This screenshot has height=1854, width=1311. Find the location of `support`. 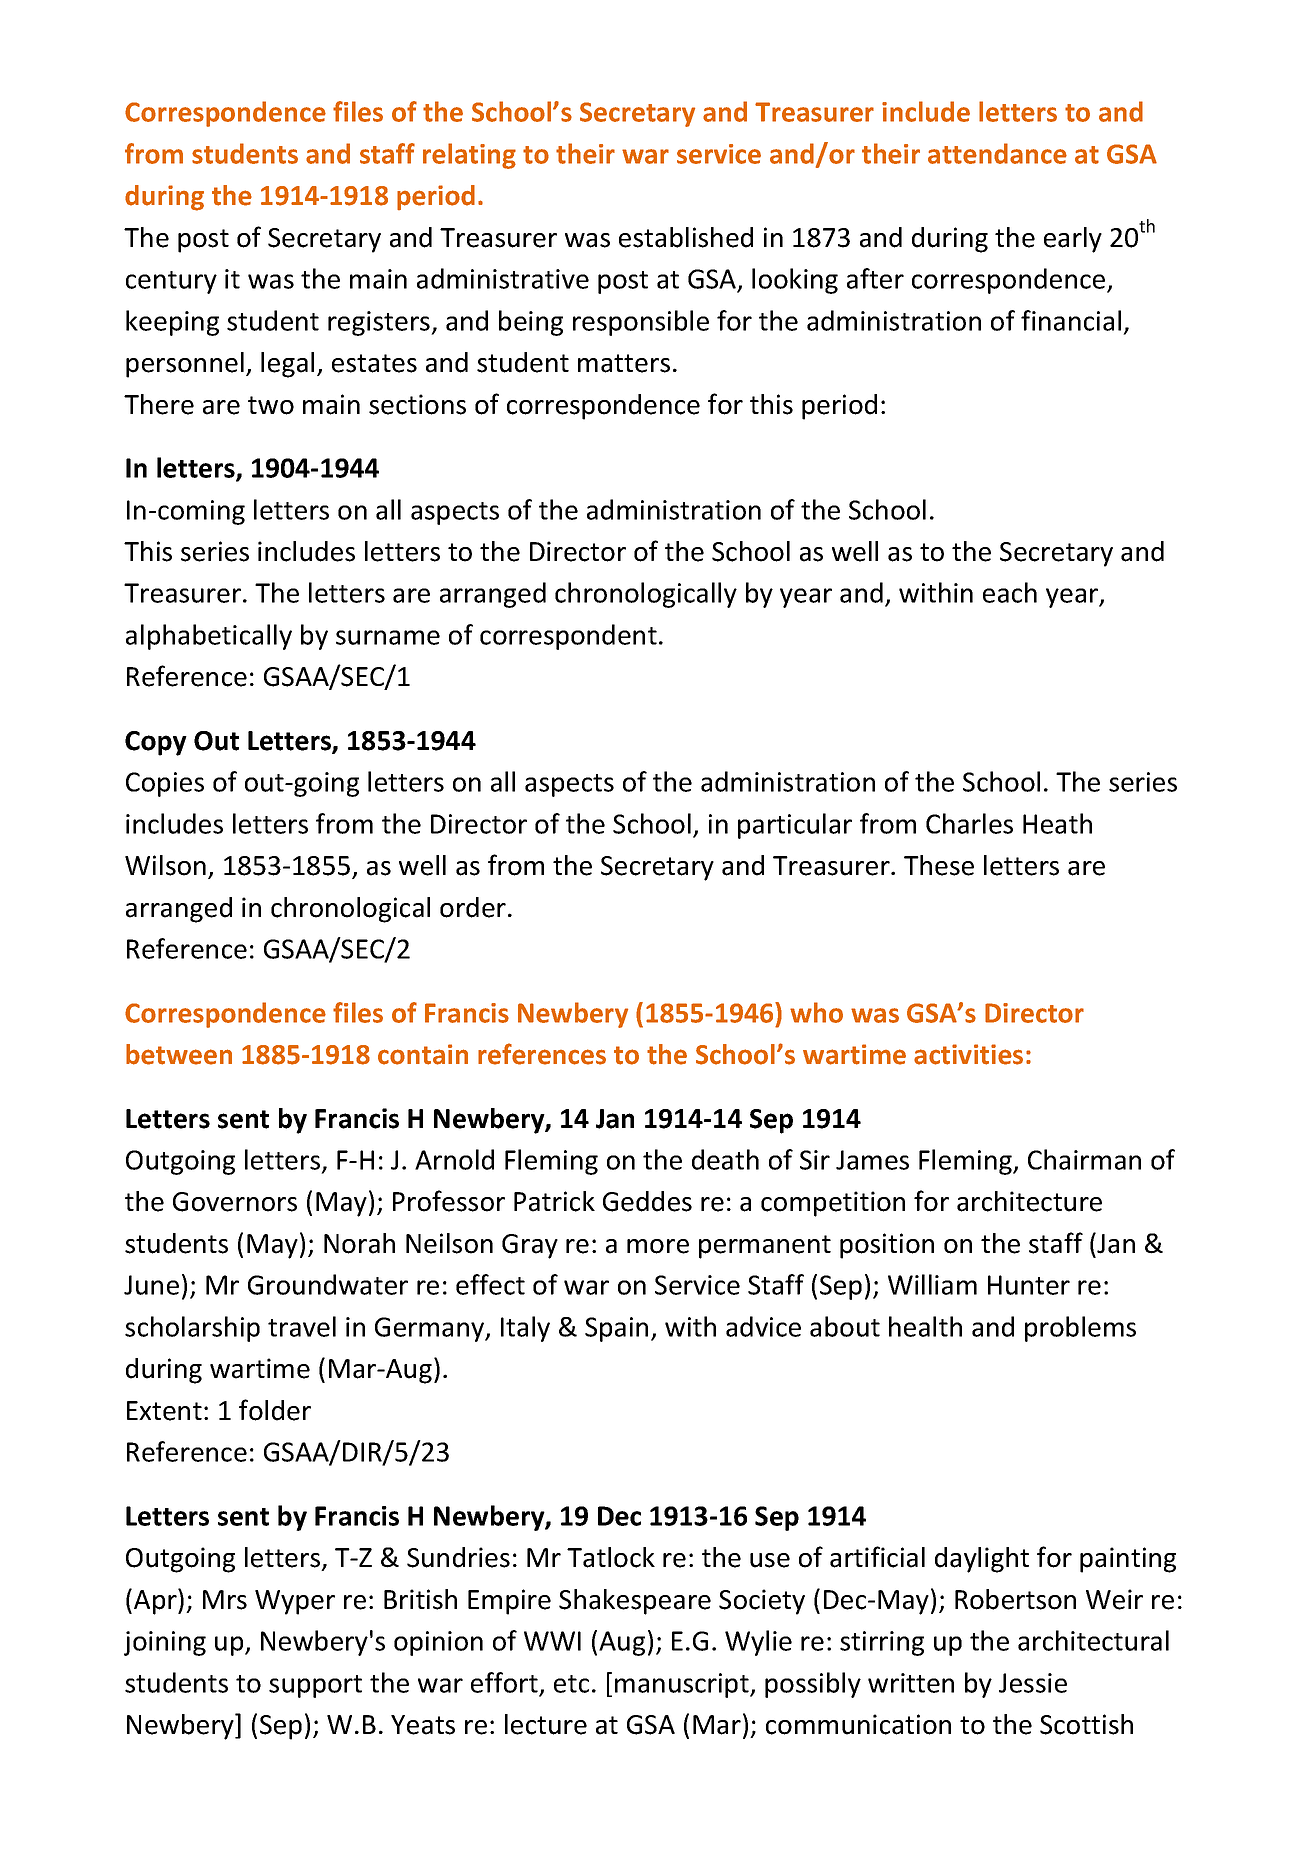

support is located at coordinates (315, 1686).
